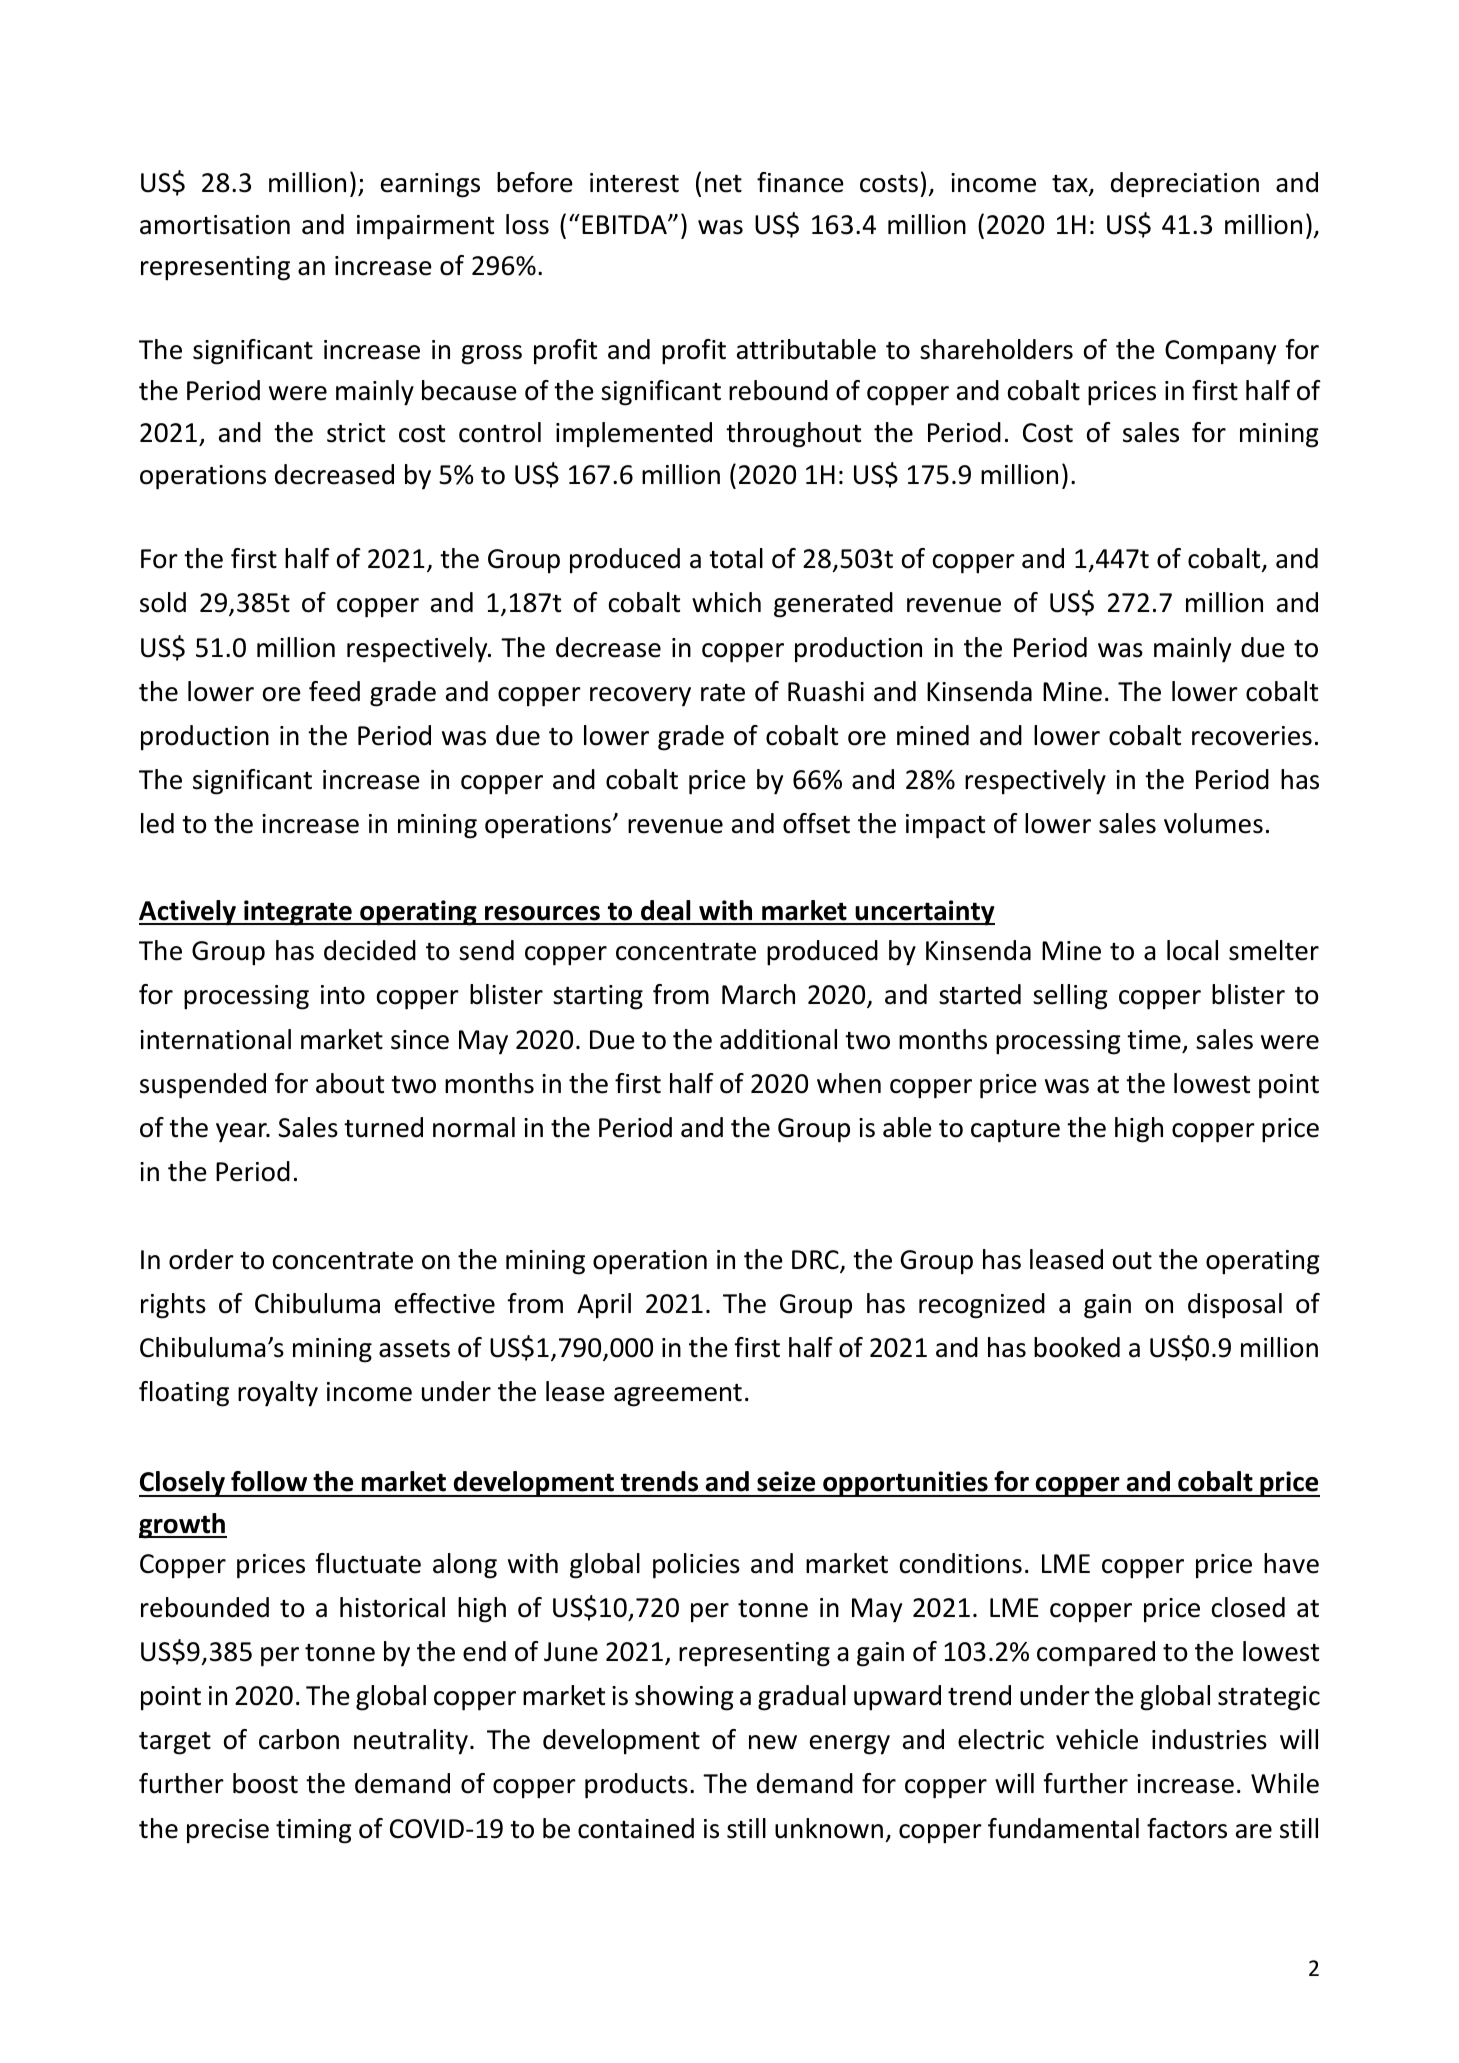 The height and width of the screenshot is (2063, 1459). What do you see at coordinates (1154, 1040) in the screenshot?
I see `time` at bounding box center [1154, 1040].
